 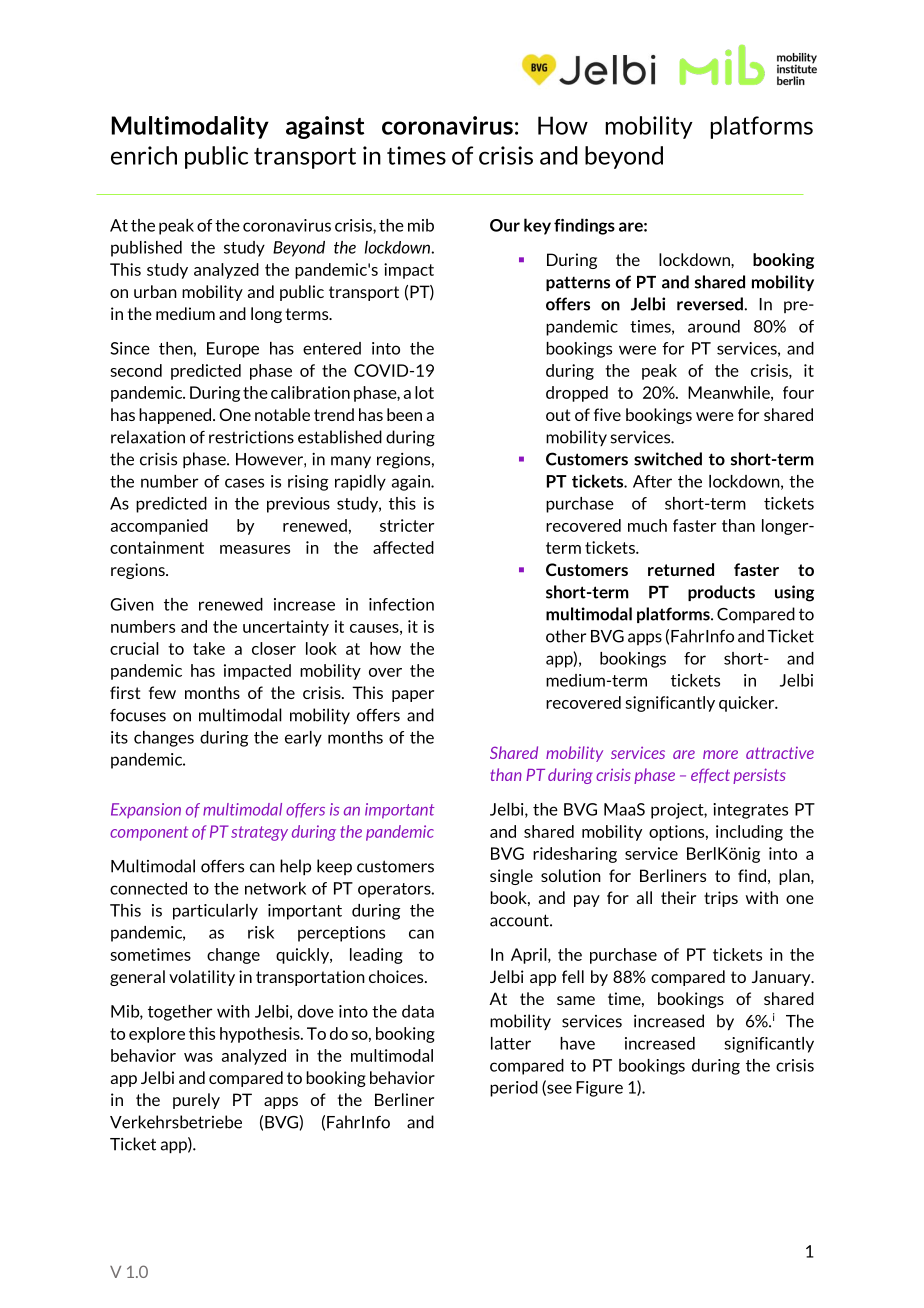 I want to click on key, so click(x=537, y=226).
